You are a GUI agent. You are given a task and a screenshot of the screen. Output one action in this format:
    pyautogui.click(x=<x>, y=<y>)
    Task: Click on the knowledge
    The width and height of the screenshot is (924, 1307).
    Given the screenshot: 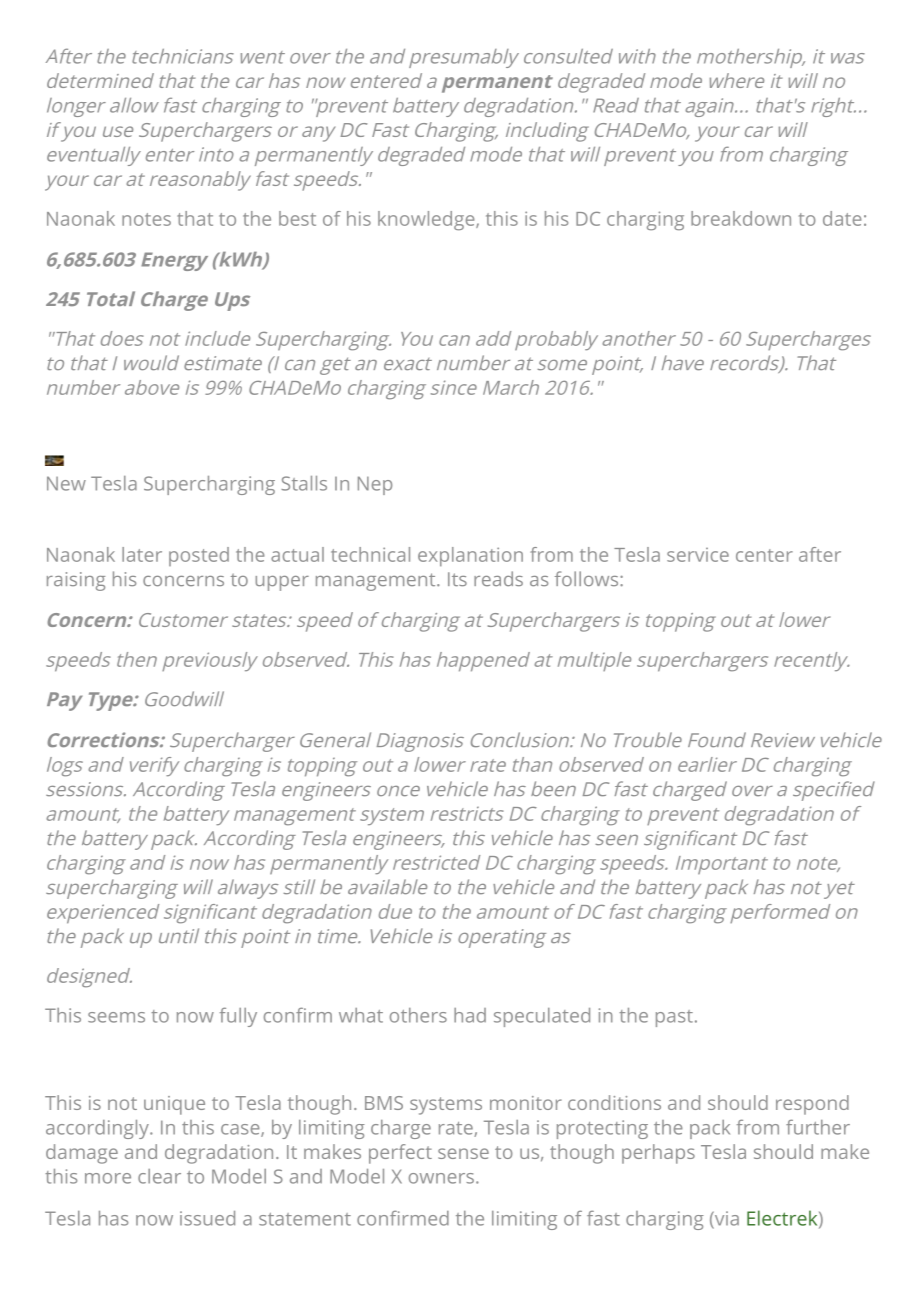 What is the action you would take?
    pyautogui.click(x=427, y=221)
